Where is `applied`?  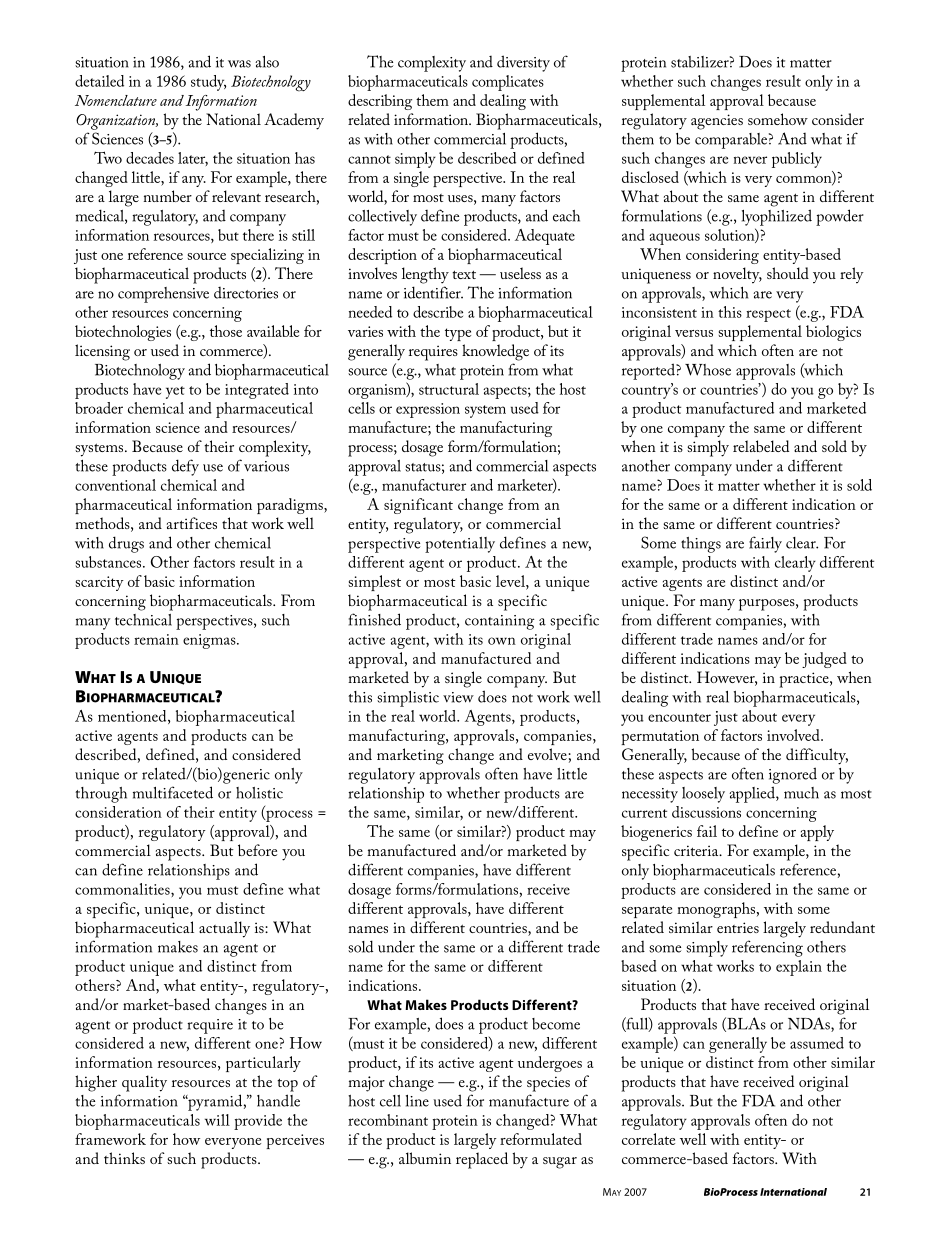
applied is located at coordinates (753, 794).
